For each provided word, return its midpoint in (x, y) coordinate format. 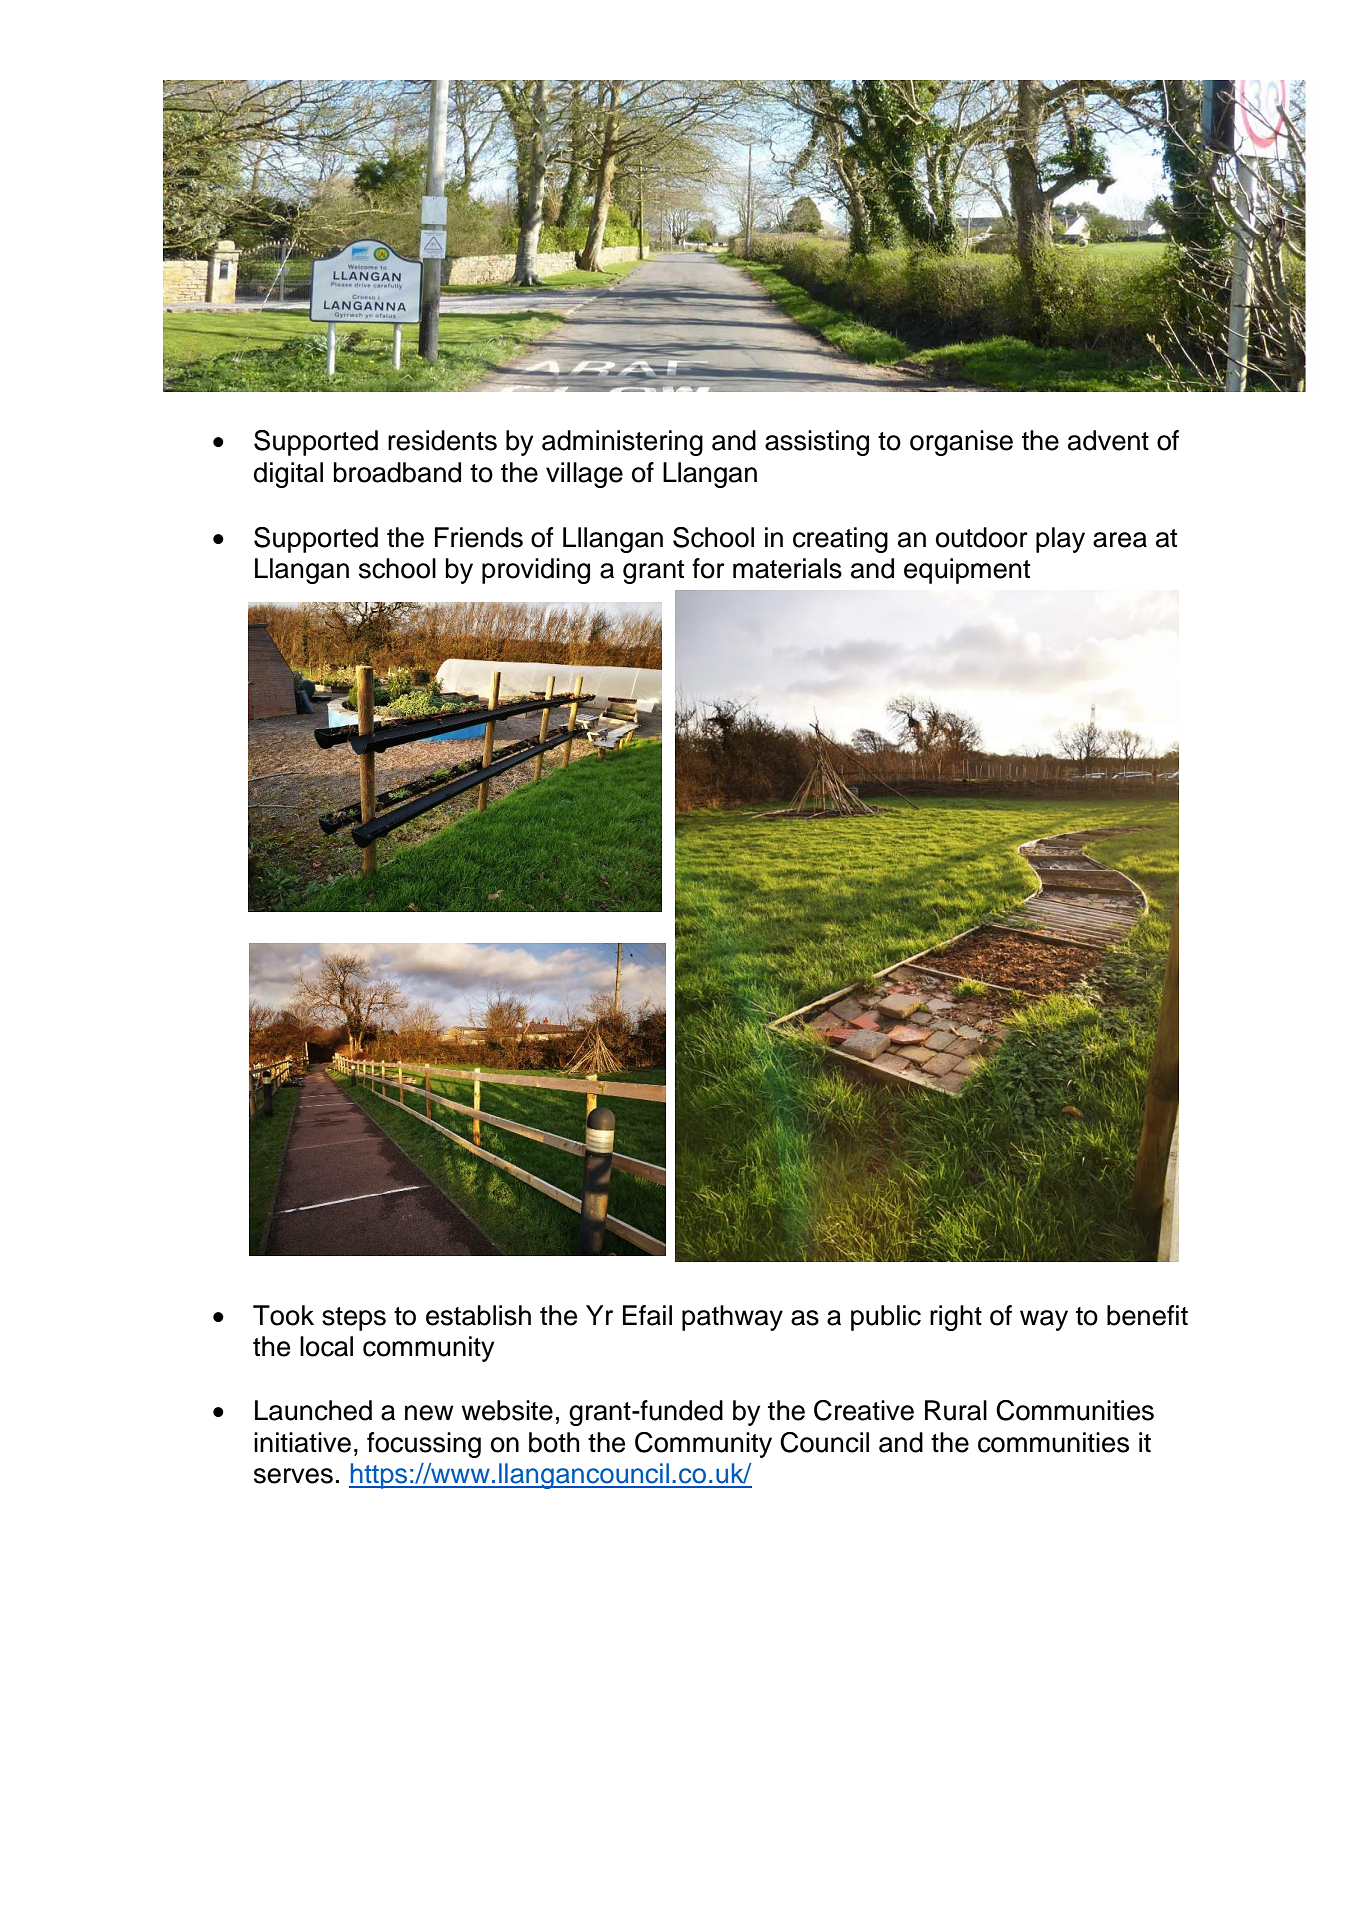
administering (622, 443)
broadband (397, 472)
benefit (1147, 1315)
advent (1108, 440)
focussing (424, 1445)
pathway (732, 1318)
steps (354, 1319)
